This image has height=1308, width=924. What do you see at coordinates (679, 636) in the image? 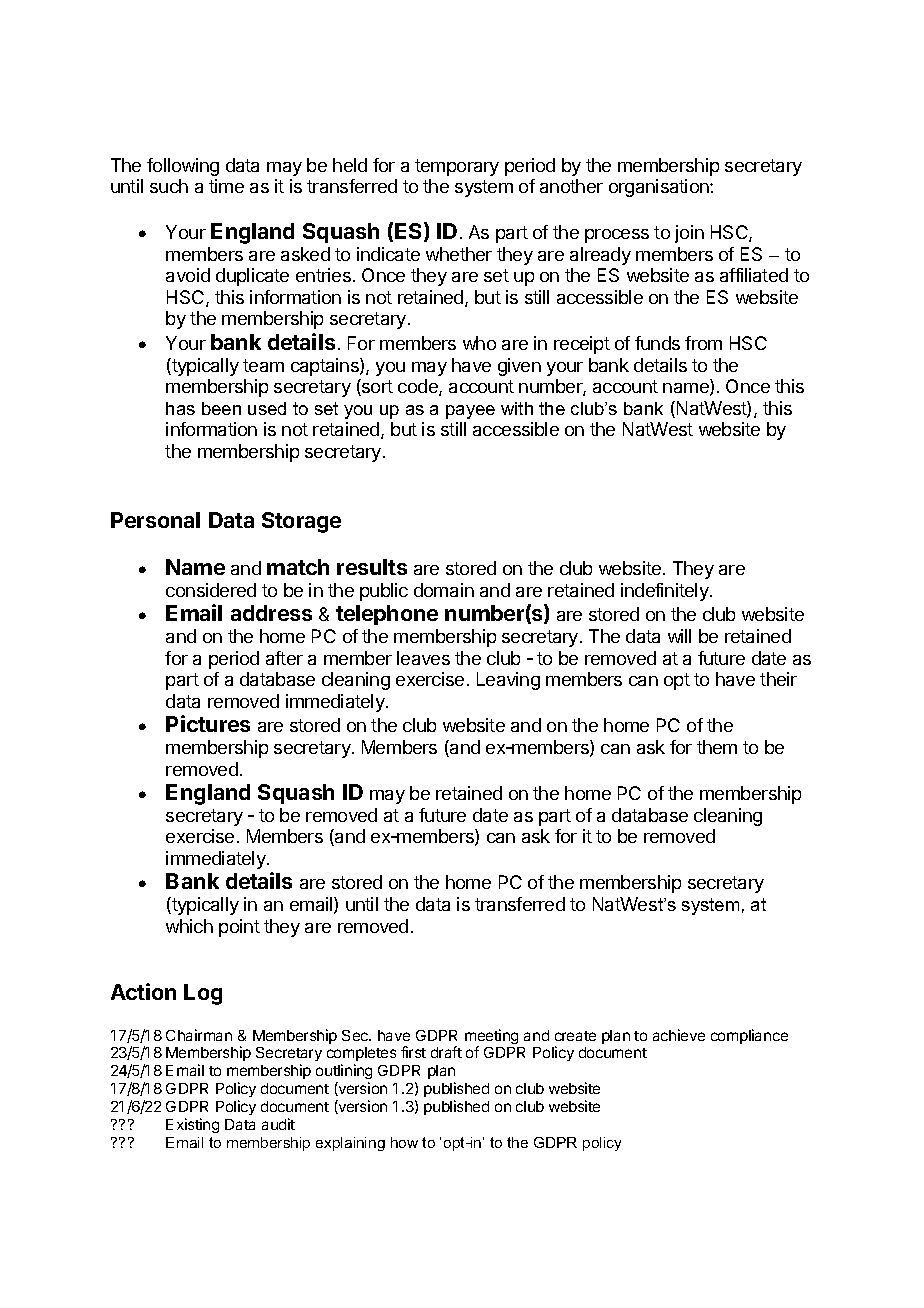
I see `will` at bounding box center [679, 636].
